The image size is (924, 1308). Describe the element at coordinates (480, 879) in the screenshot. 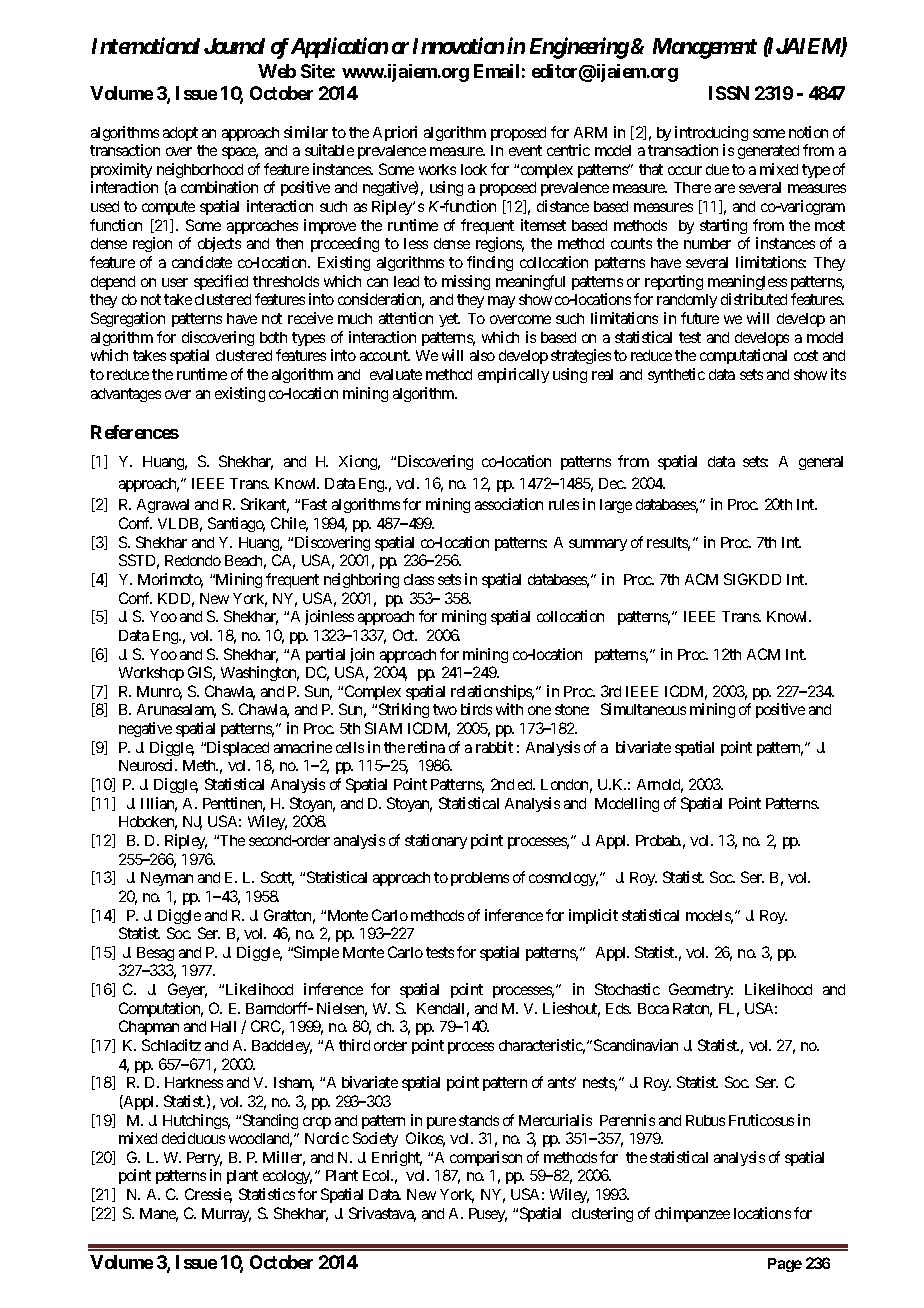

I see `problems` at that location.
